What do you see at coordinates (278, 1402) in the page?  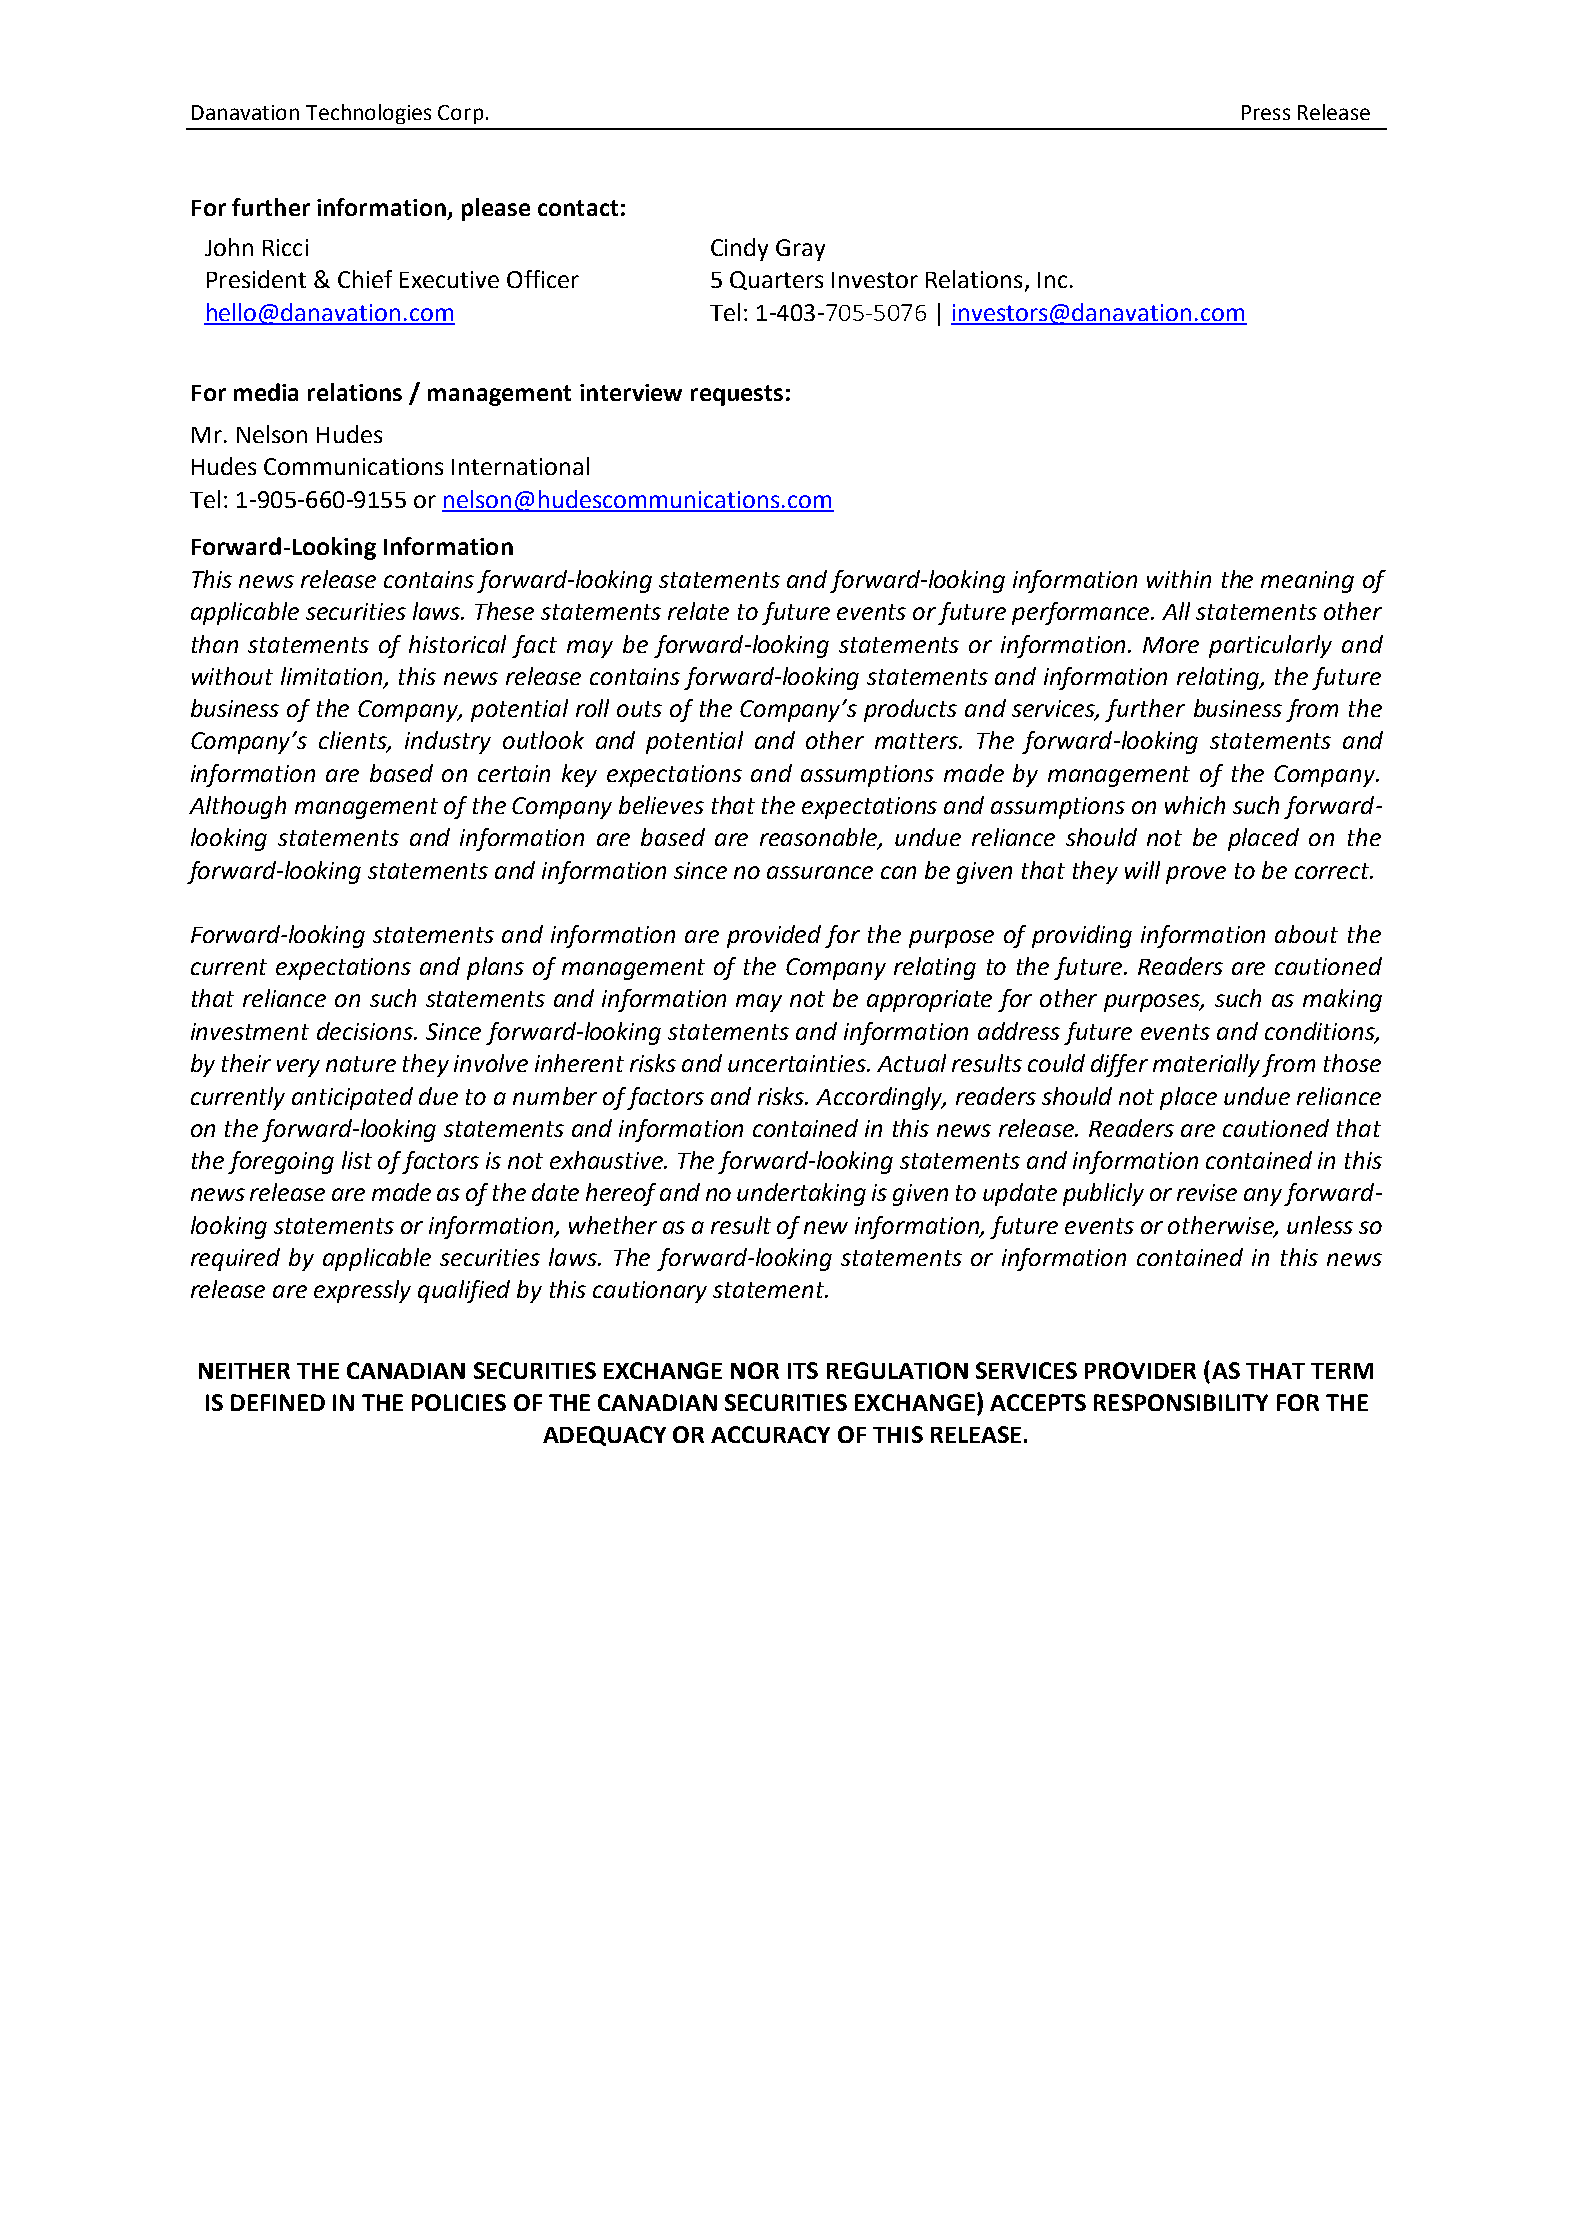 I see `DEFINED` at bounding box center [278, 1402].
